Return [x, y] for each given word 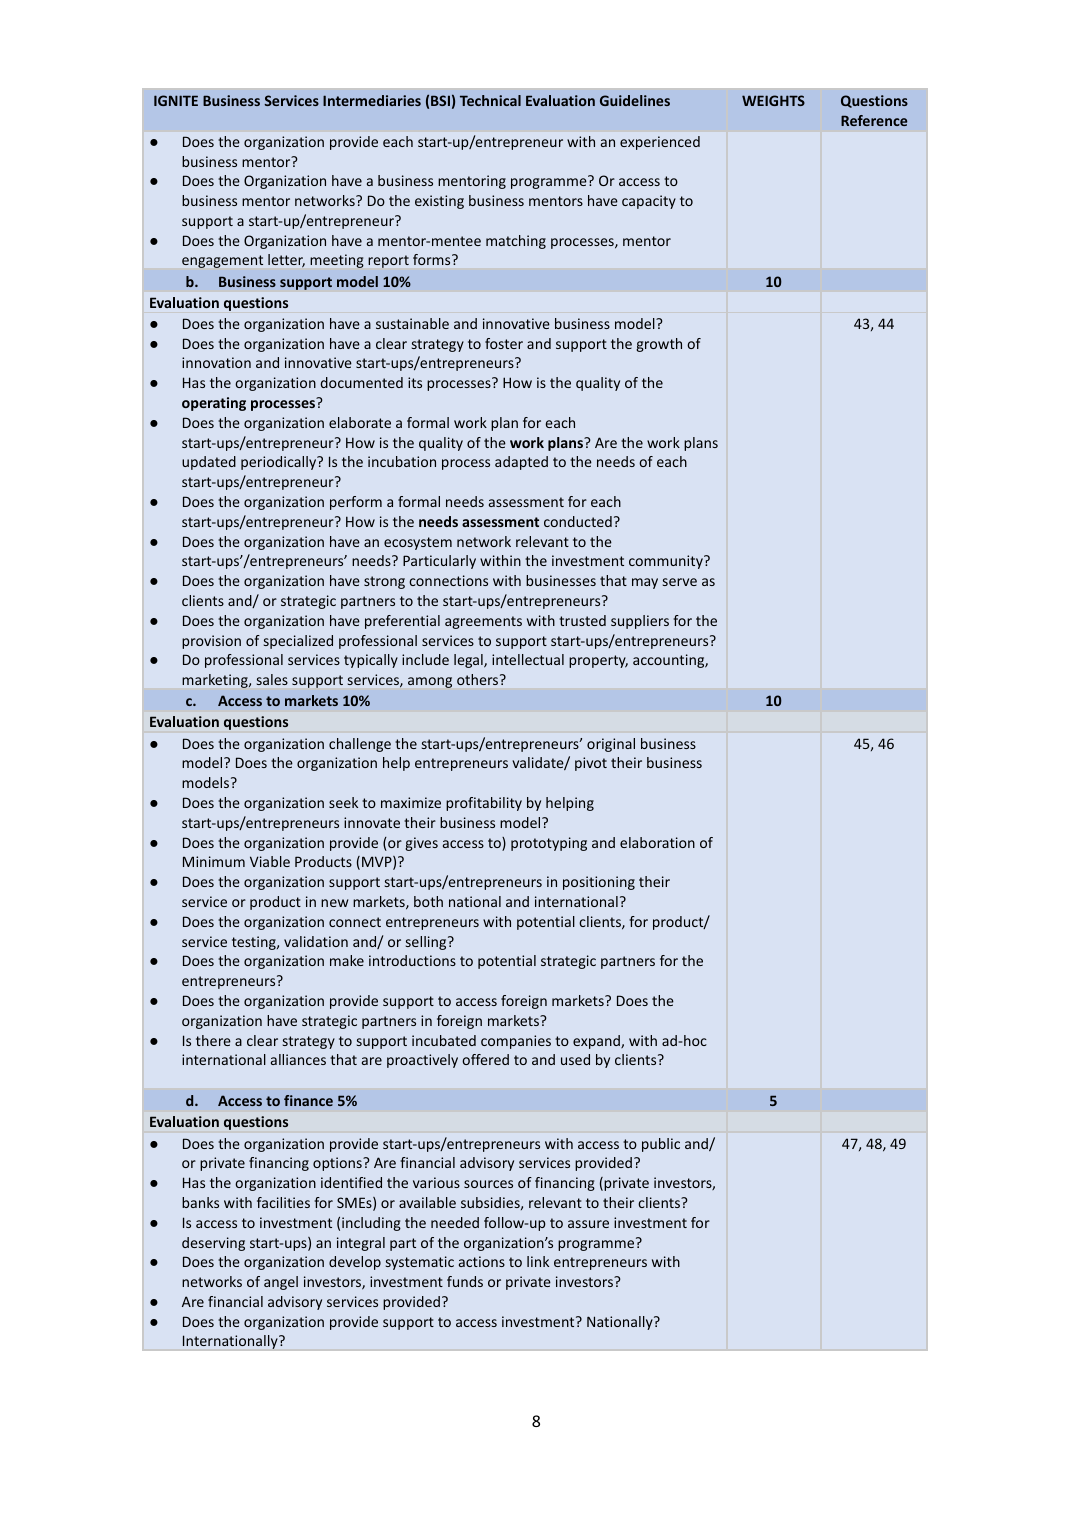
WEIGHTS [773, 100]
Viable [270, 861]
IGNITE [176, 100]
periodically [280, 463]
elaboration [657, 842]
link [538, 1261]
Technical [490, 100]
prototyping [549, 844]
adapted [521, 463]
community [667, 562]
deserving [213, 1244]
